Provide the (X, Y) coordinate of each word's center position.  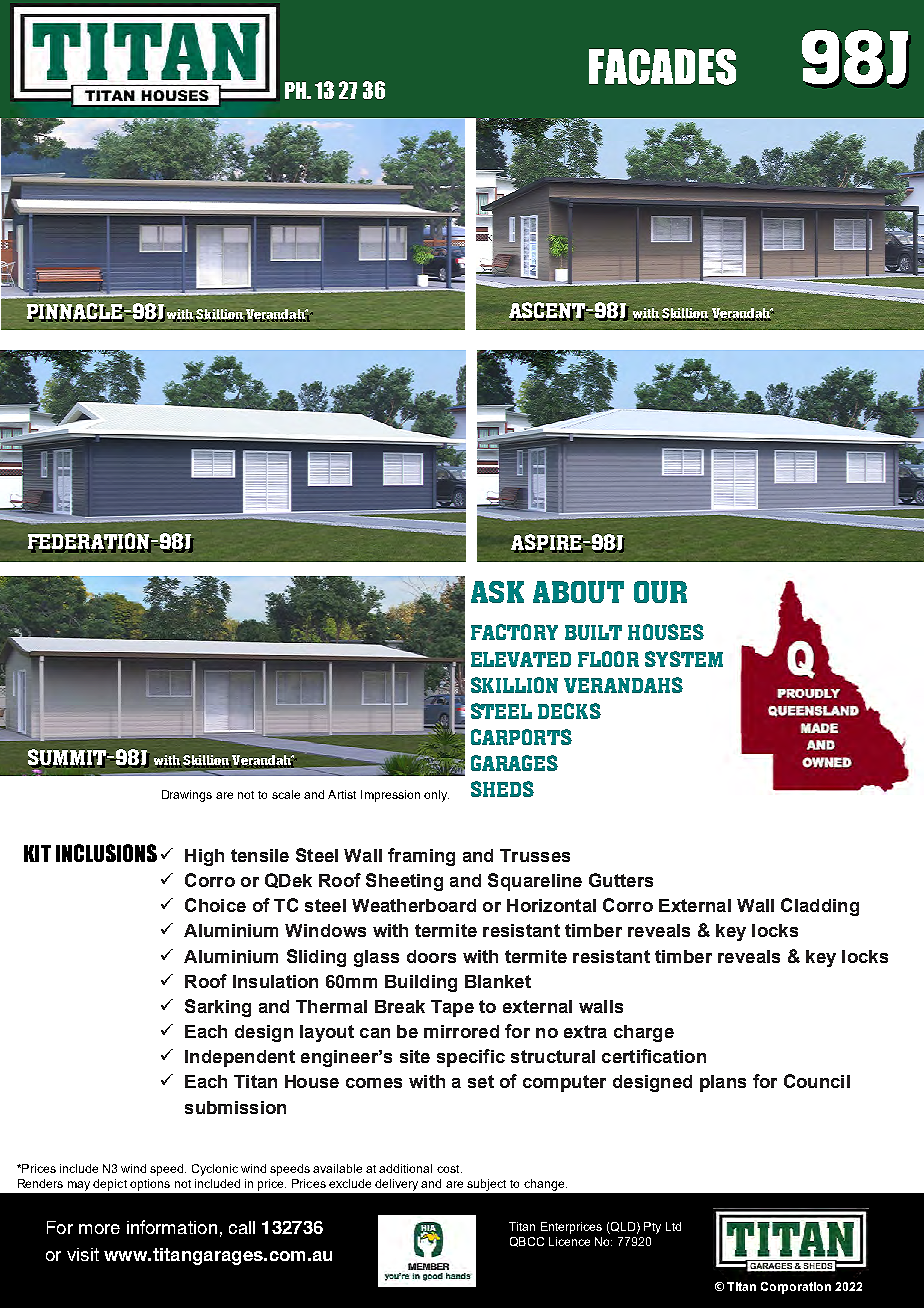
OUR (660, 592)
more (99, 1229)
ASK (497, 592)
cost (449, 1169)
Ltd (673, 1226)
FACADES (662, 67)
